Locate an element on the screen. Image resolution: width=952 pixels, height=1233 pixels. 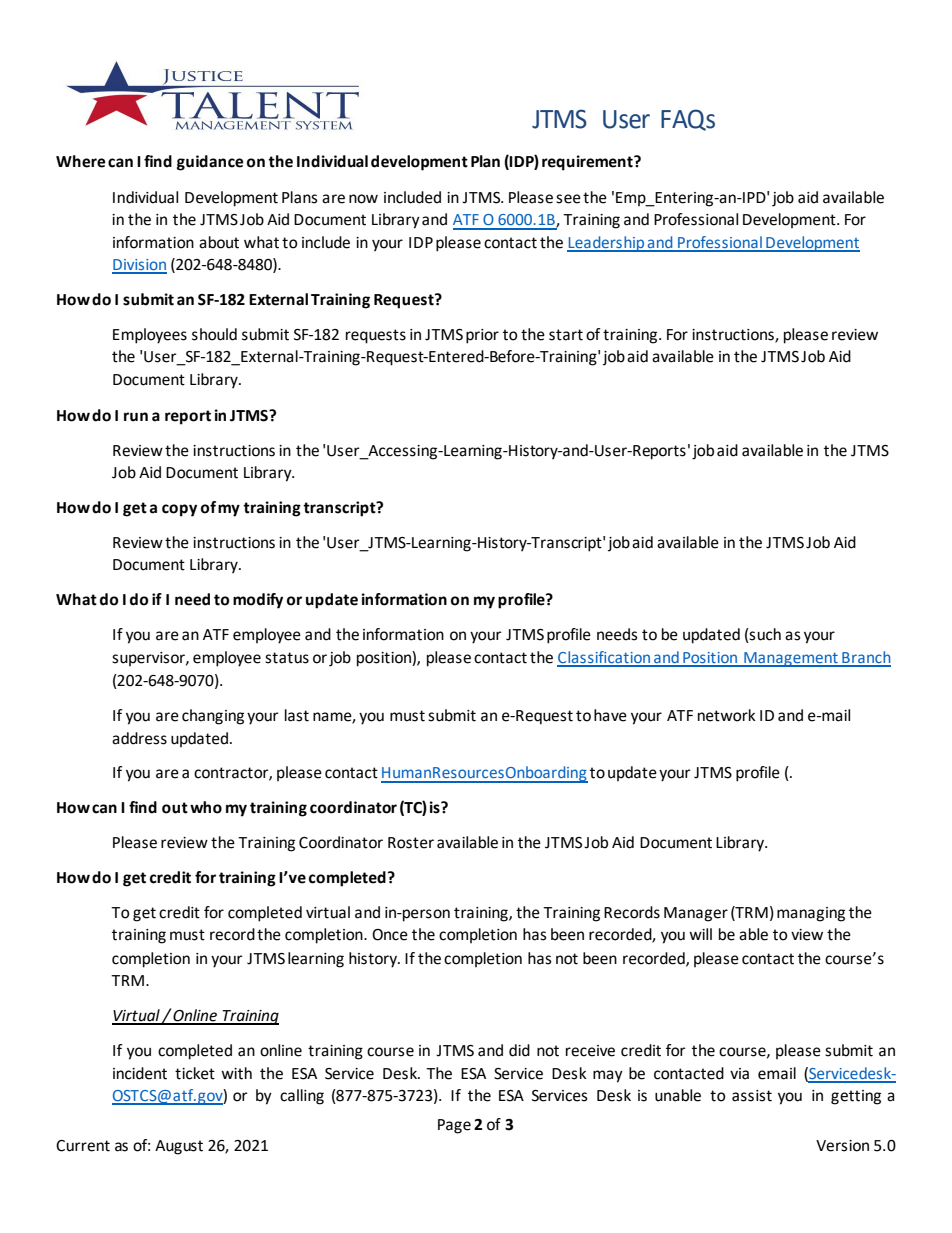
have is located at coordinates (610, 715).
